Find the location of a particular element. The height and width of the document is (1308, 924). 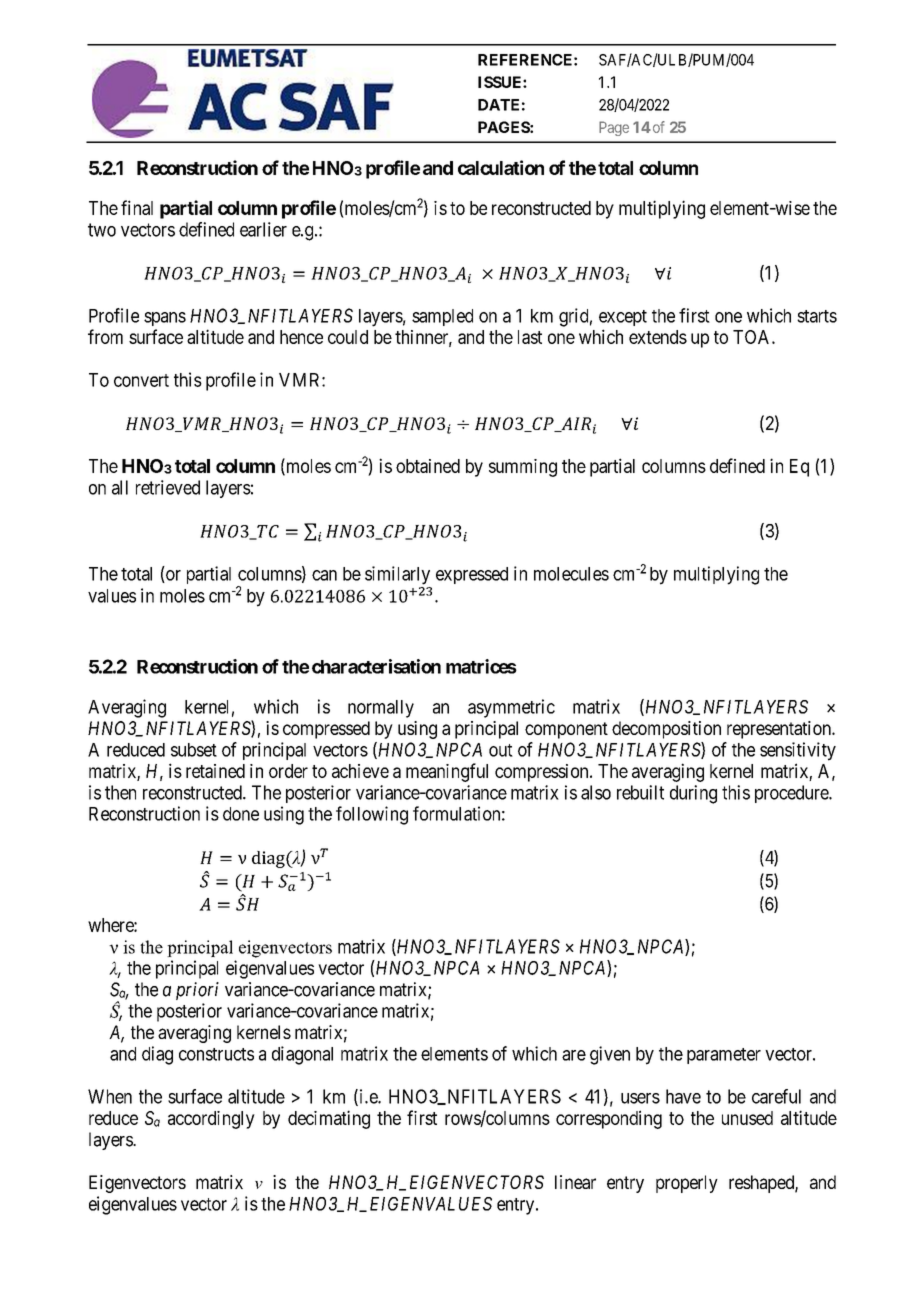

extends is located at coordinates (658, 337).
